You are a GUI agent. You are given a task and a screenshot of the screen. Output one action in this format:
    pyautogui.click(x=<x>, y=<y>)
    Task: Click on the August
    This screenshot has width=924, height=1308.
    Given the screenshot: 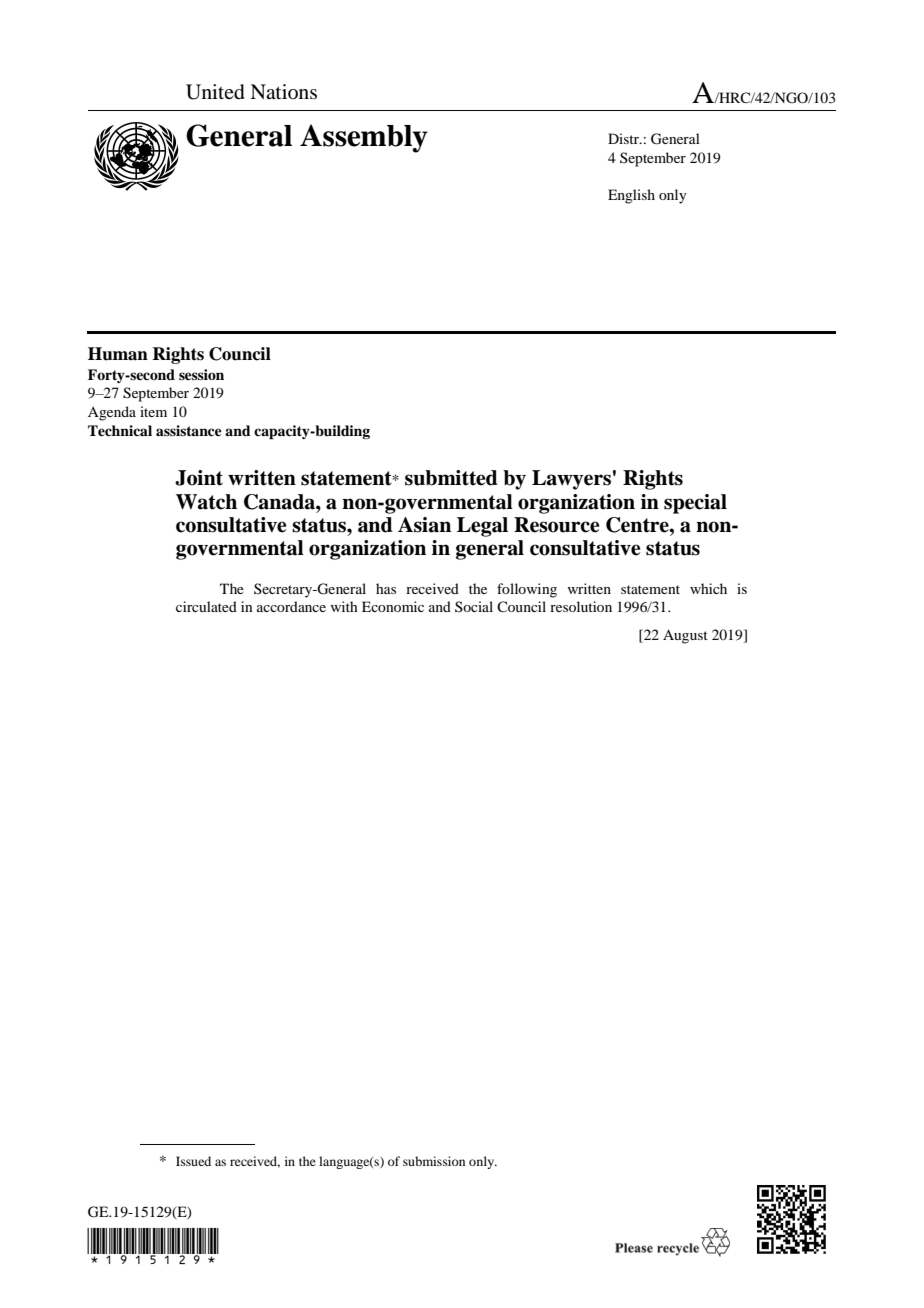 What is the action you would take?
    pyautogui.click(x=685, y=636)
